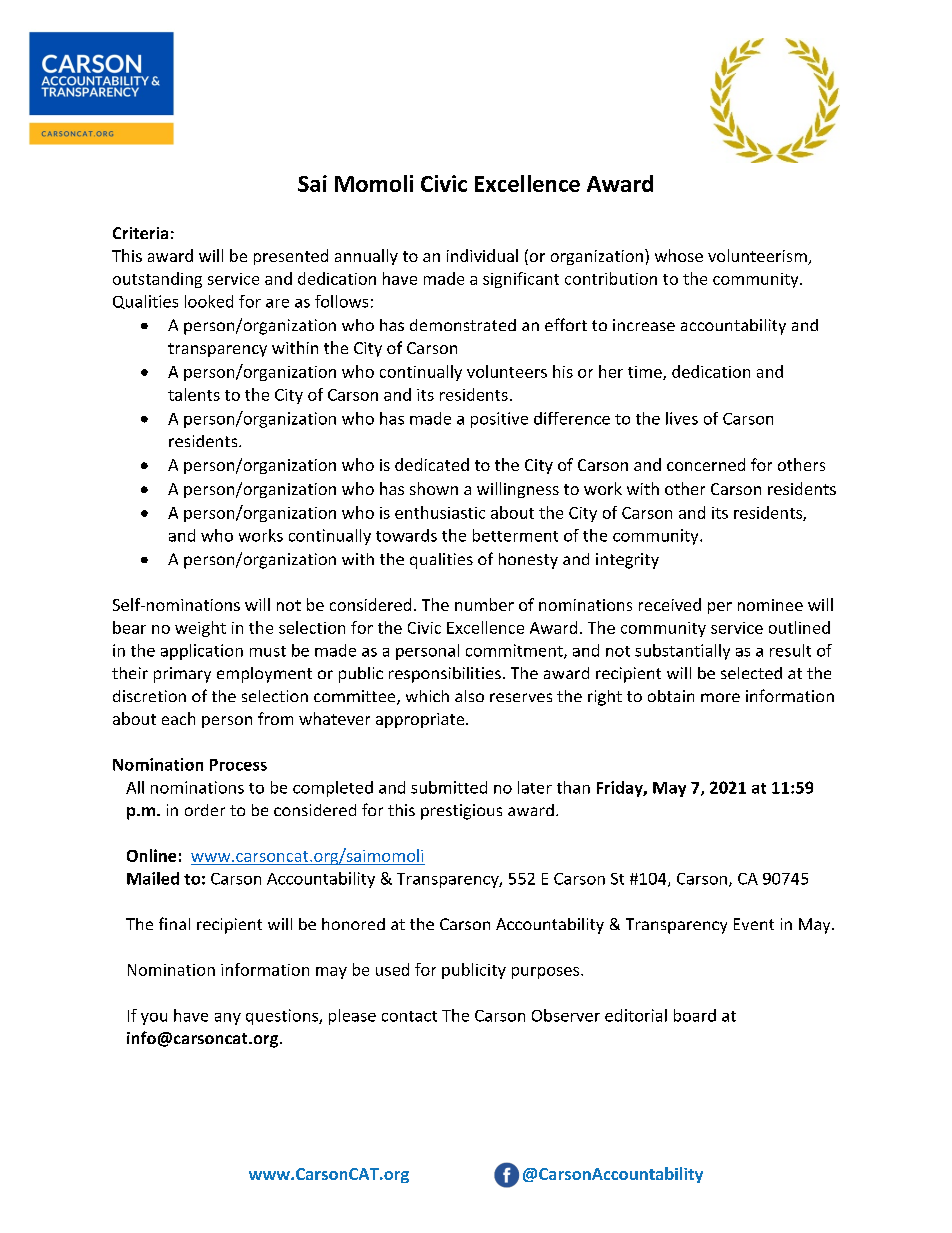 The height and width of the image is (1233, 952). I want to click on prestigious, so click(461, 812).
